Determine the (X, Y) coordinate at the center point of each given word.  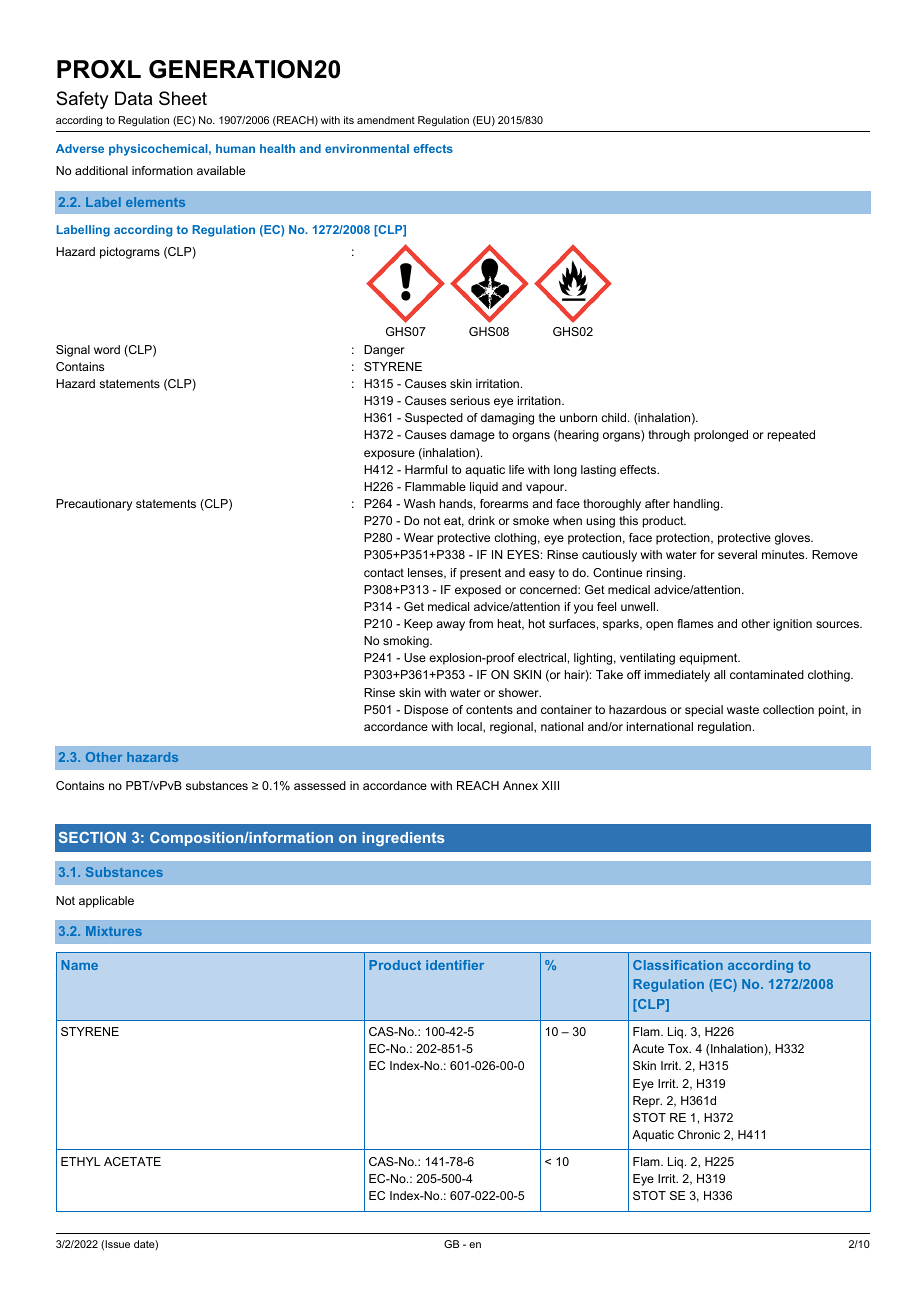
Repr (647, 1102)
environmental (367, 148)
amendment (386, 120)
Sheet (183, 98)
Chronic (699, 1134)
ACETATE (132, 1161)
